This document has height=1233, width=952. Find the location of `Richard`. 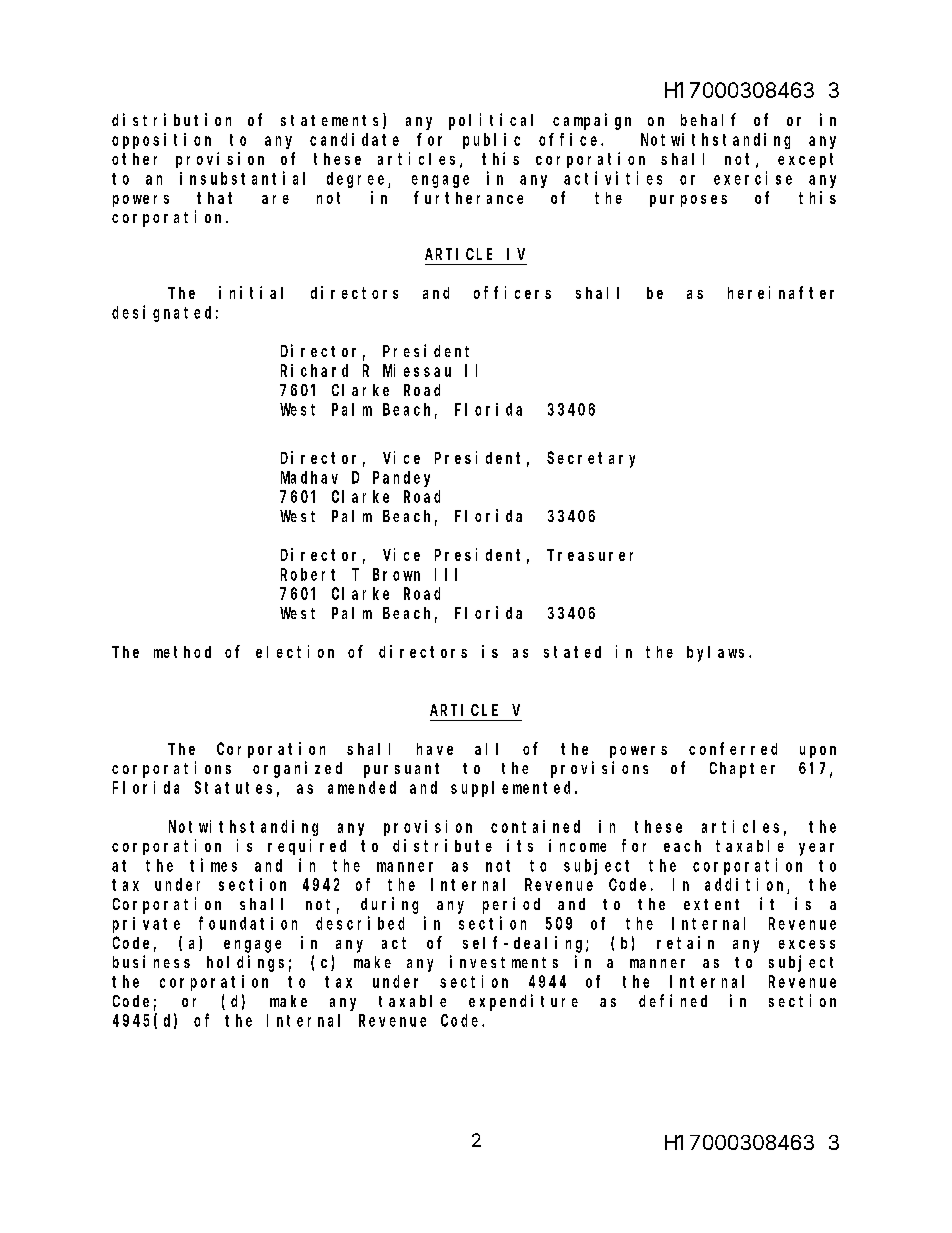

Richard is located at coordinates (314, 370).
